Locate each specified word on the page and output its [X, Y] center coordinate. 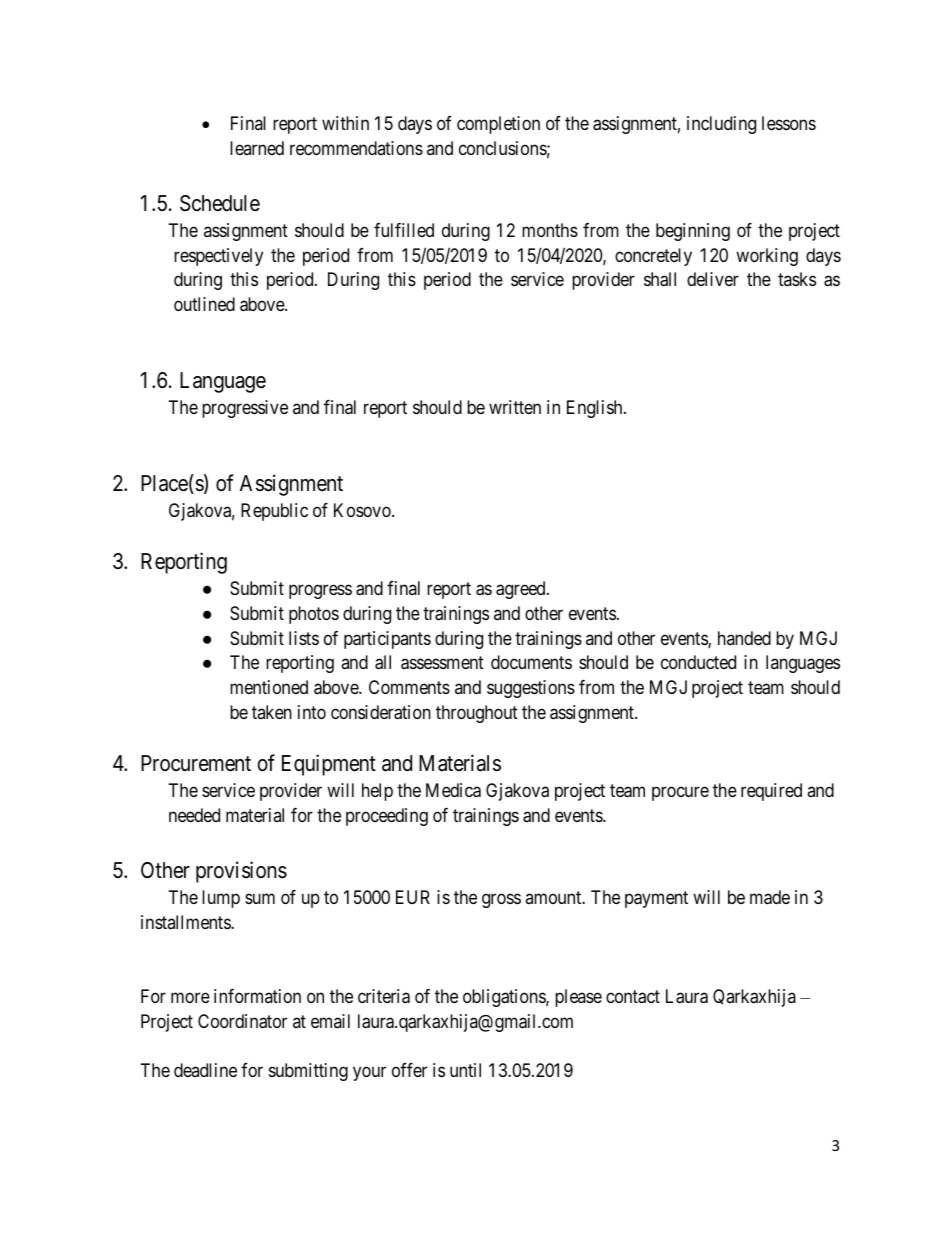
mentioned [269, 687]
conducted [698, 662]
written [515, 407]
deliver [713, 279]
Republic [274, 512]
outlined [204, 304]
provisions [241, 872]
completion [498, 125]
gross [501, 901]
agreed [522, 590]
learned [257, 148]
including [721, 125]
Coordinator [242, 1021]
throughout [477, 714]
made [770, 897]
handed [744, 638]
